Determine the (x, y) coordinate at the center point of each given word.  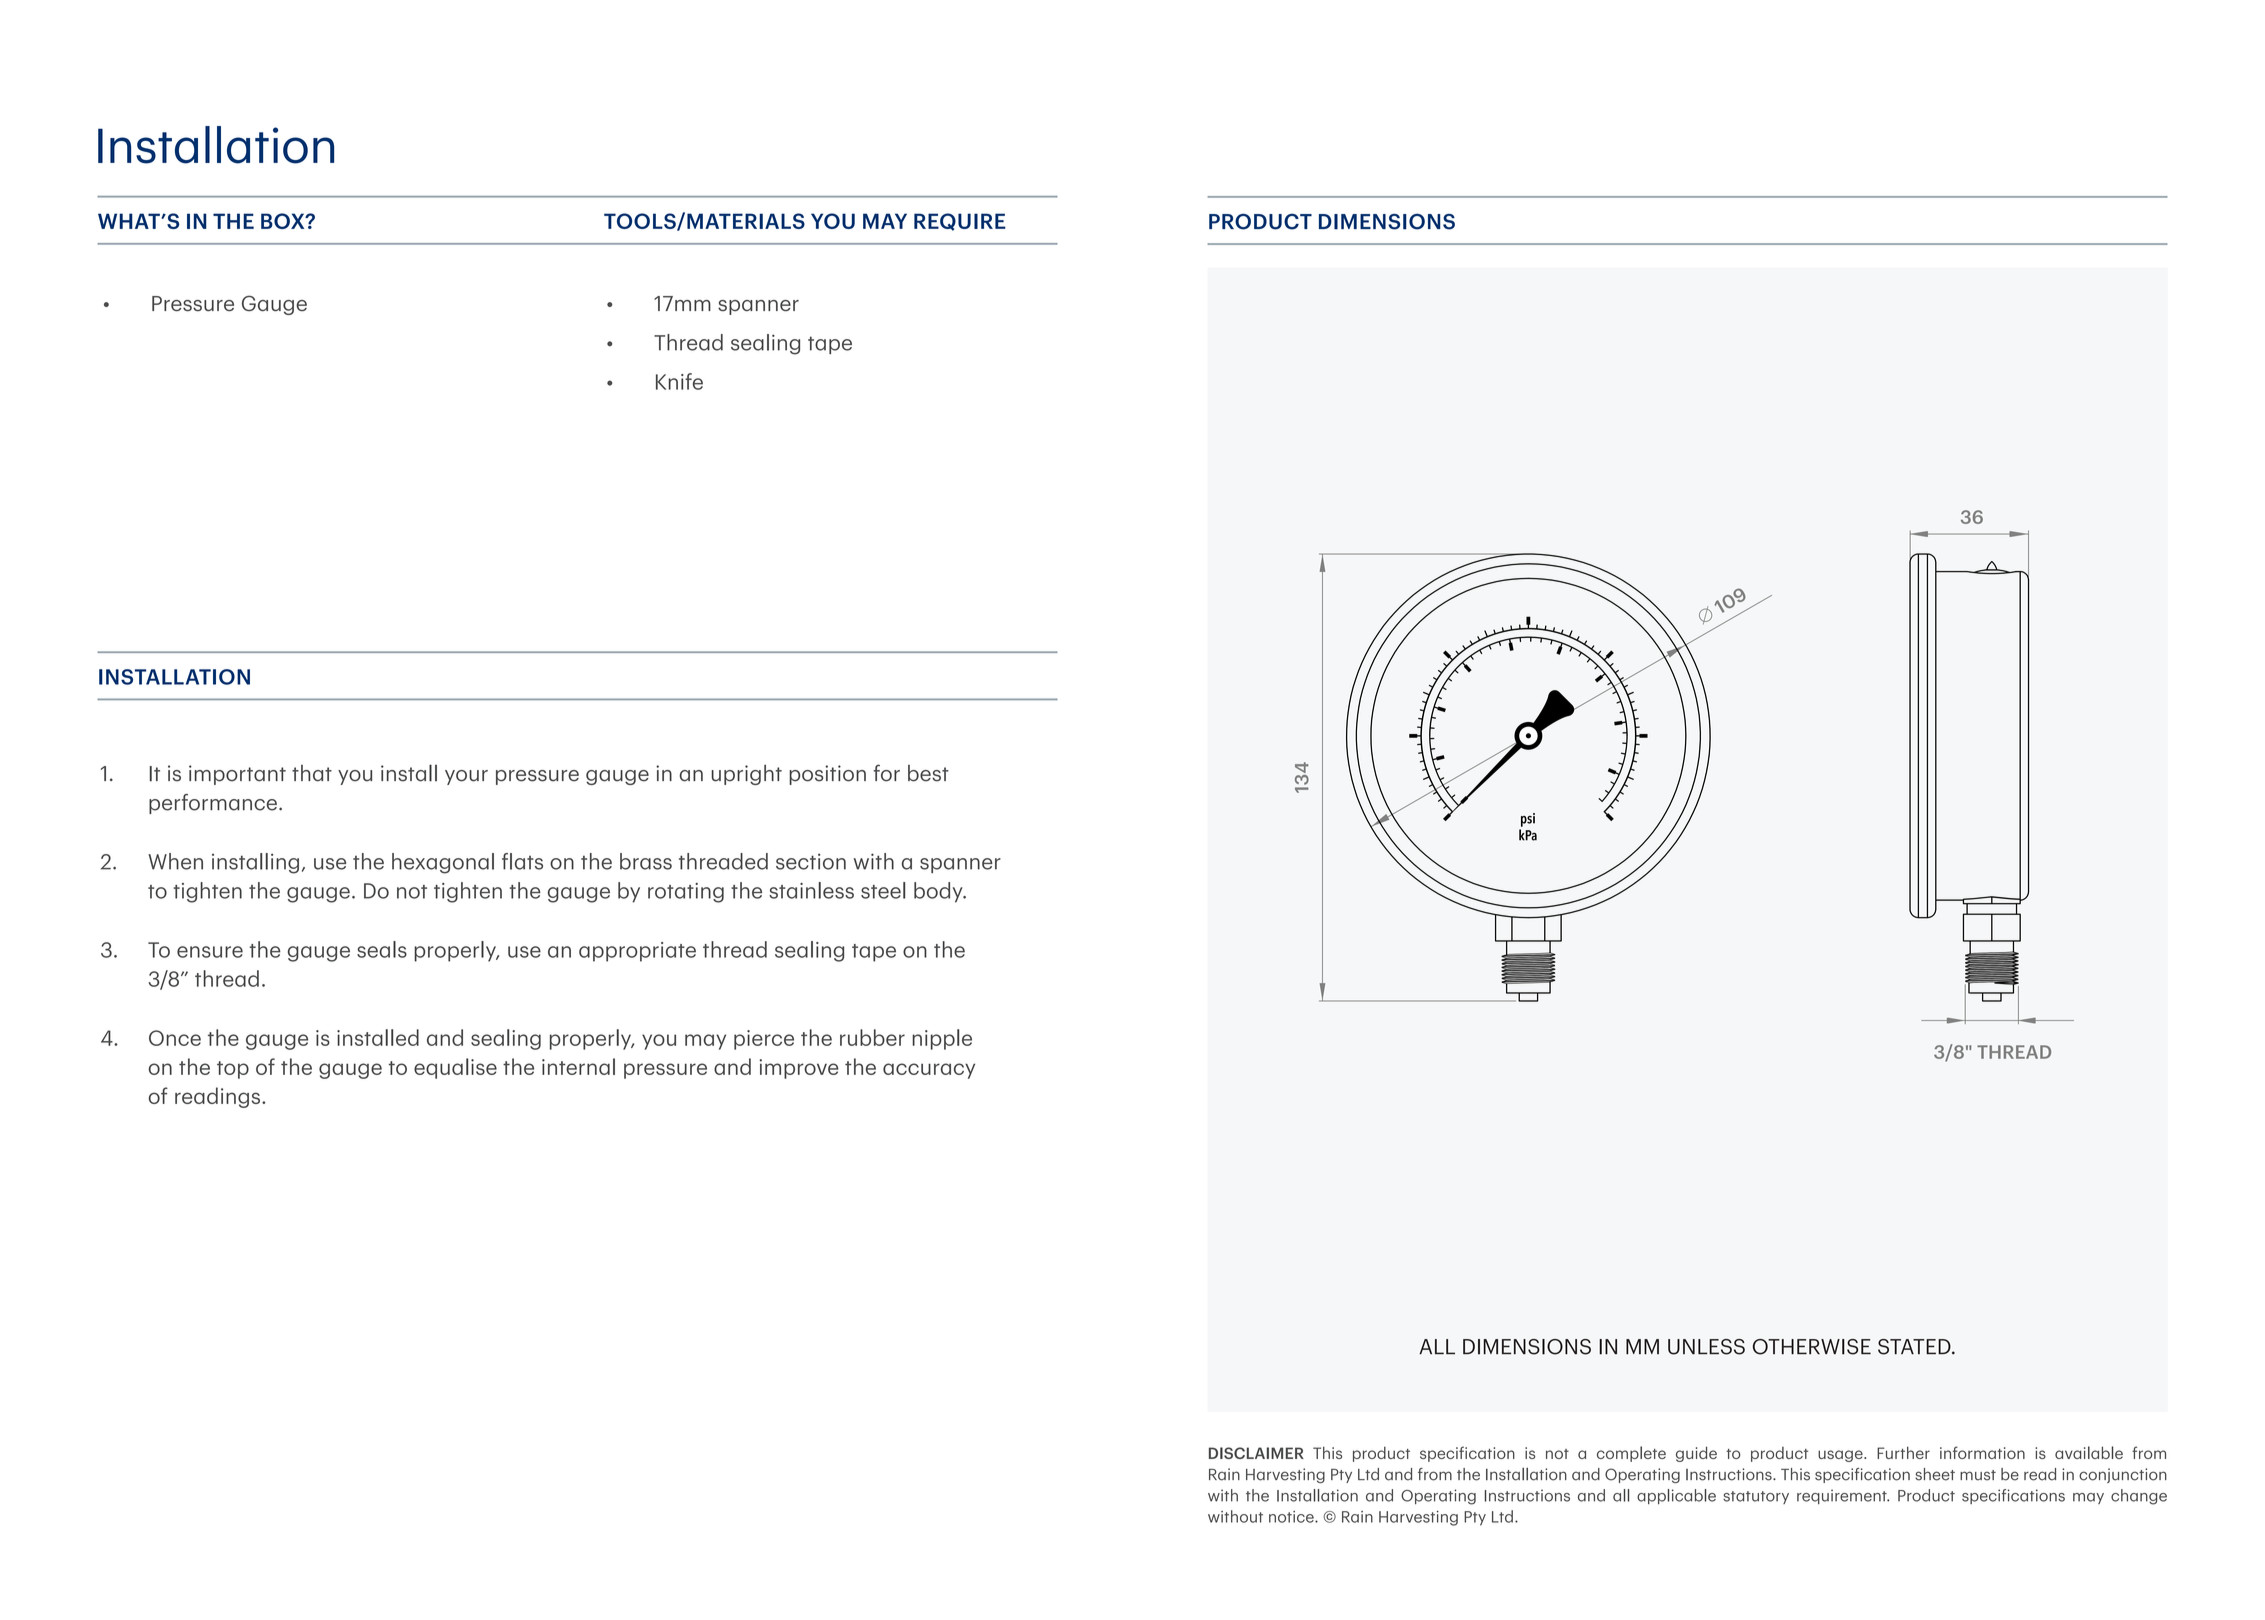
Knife (679, 381)
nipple (942, 1039)
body (939, 892)
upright (746, 775)
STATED (1915, 1347)
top (233, 1070)
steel (883, 890)
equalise (455, 1068)
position (827, 775)
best (928, 773)
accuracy (929, 1071)
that (312, 773)
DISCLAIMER (1256, 1453)
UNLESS (1706, 1347)
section (811, 861)
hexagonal (443, 863)
